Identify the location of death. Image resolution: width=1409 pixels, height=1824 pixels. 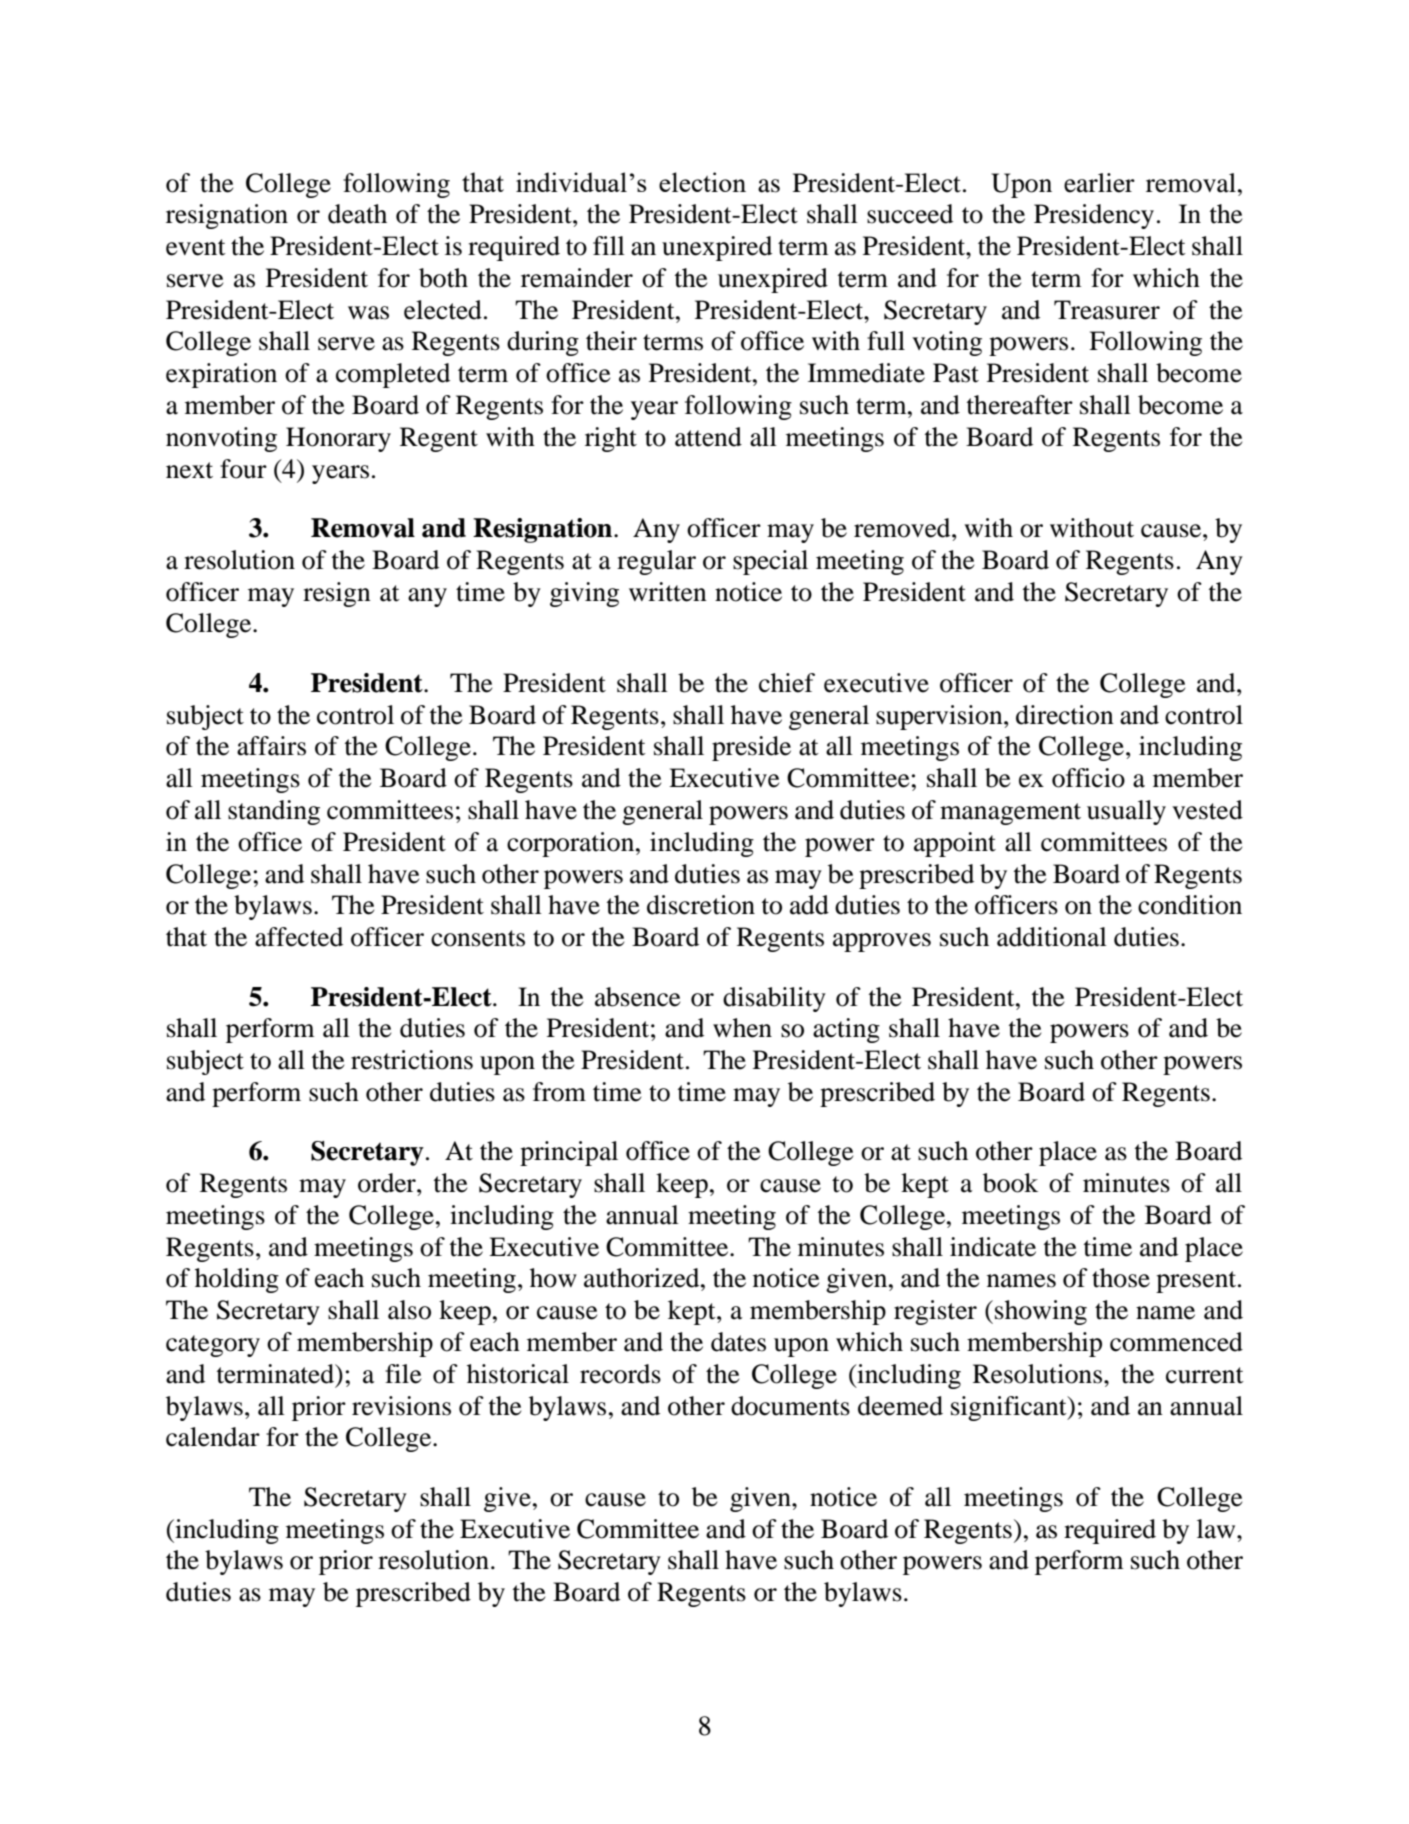
(357, 214).
